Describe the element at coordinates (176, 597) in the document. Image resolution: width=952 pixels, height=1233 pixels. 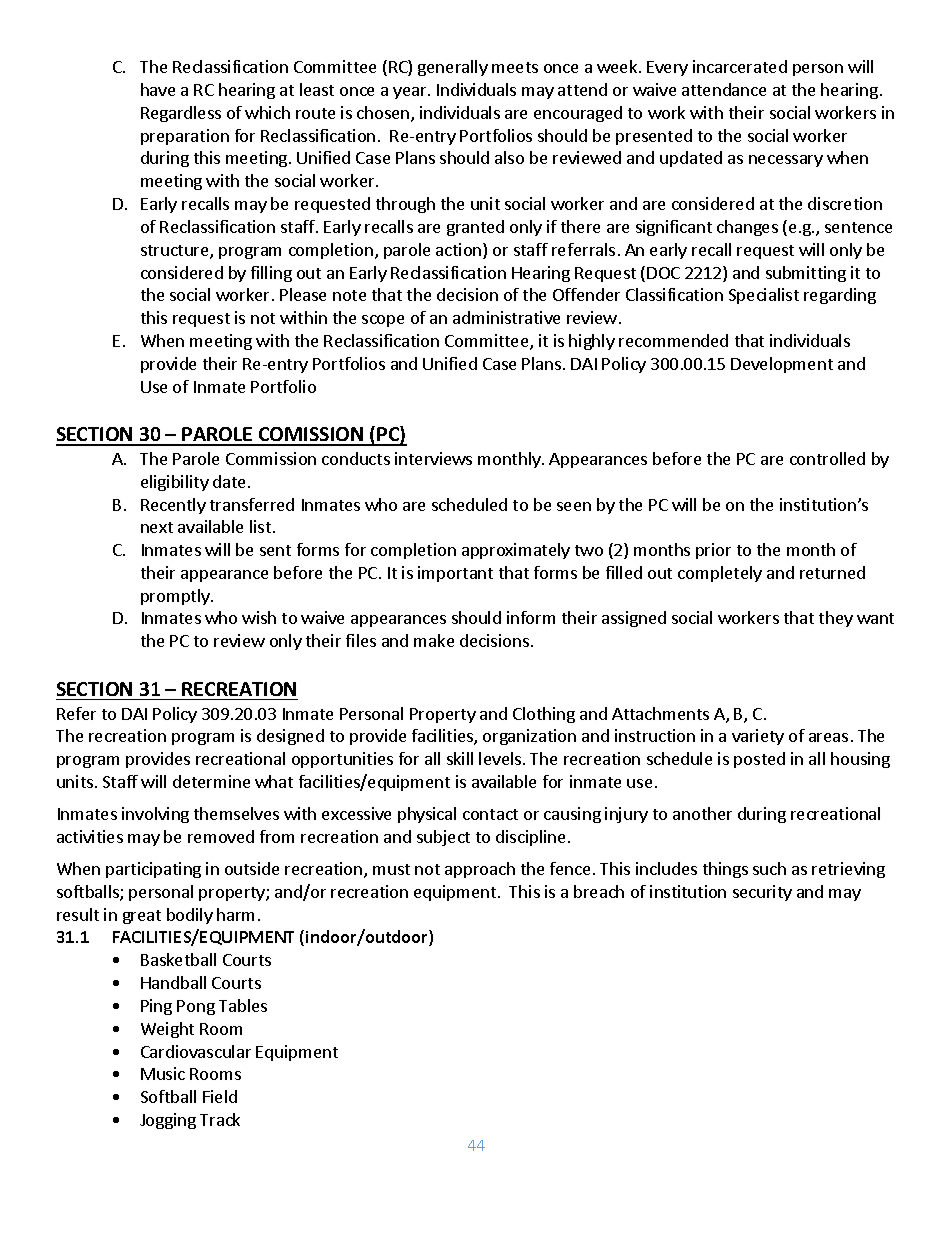
I see `promptly` at that location.
